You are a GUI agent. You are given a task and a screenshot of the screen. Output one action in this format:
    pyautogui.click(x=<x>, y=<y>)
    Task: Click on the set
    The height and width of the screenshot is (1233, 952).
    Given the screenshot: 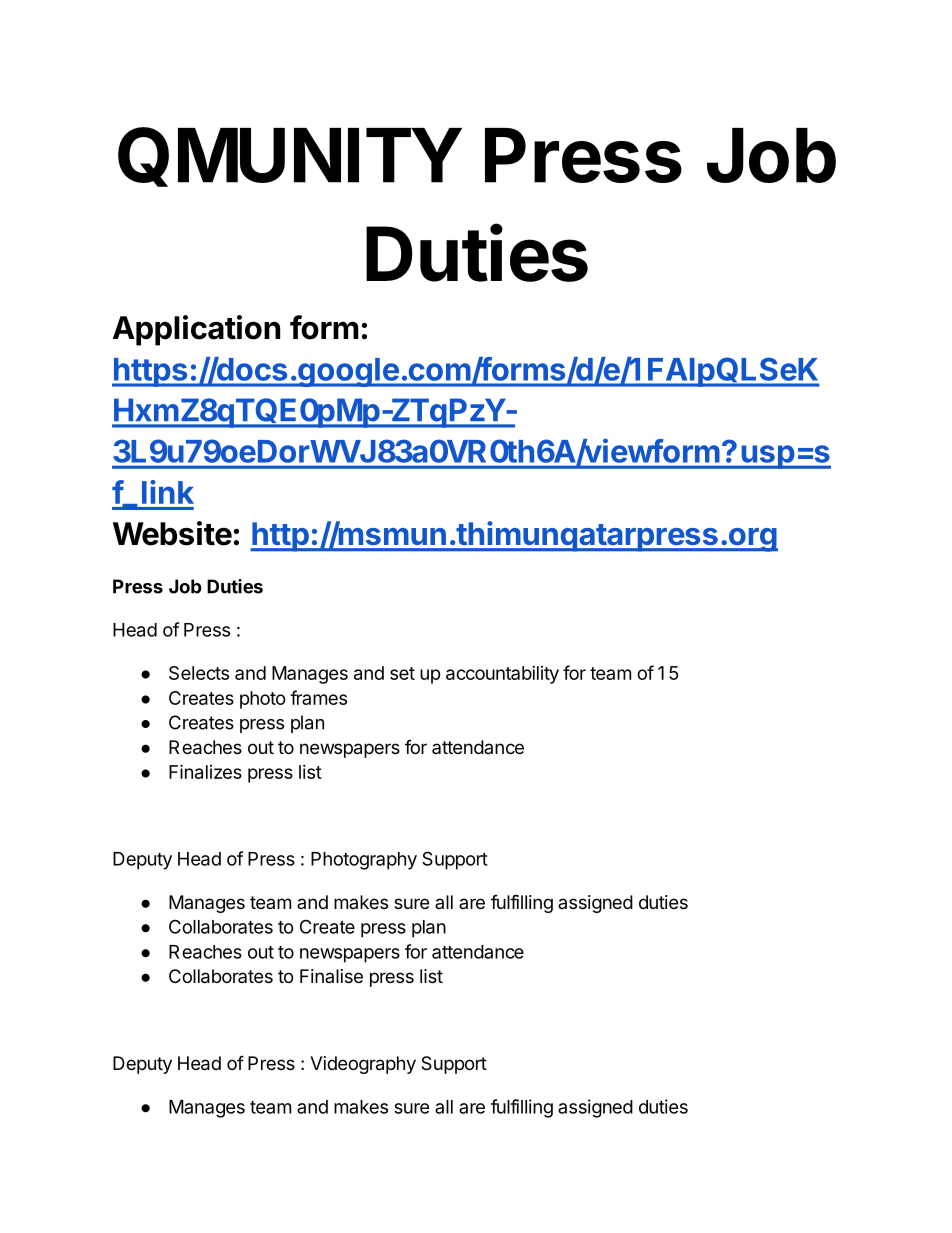 What is the action you would take?
    pyautogui.click(x=402, y=673)
